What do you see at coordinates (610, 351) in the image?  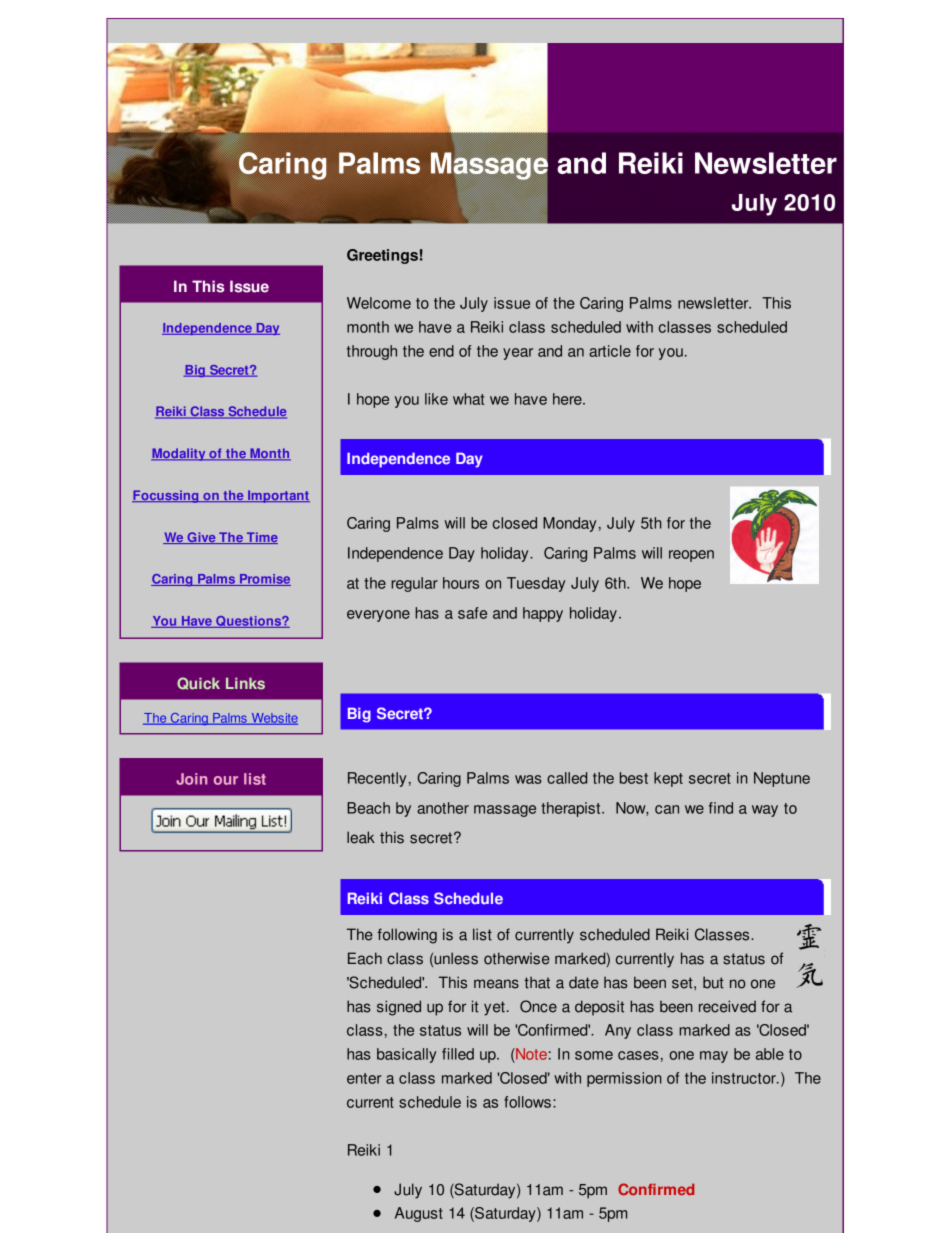 I see `article` at bounding box center [610, 351].
